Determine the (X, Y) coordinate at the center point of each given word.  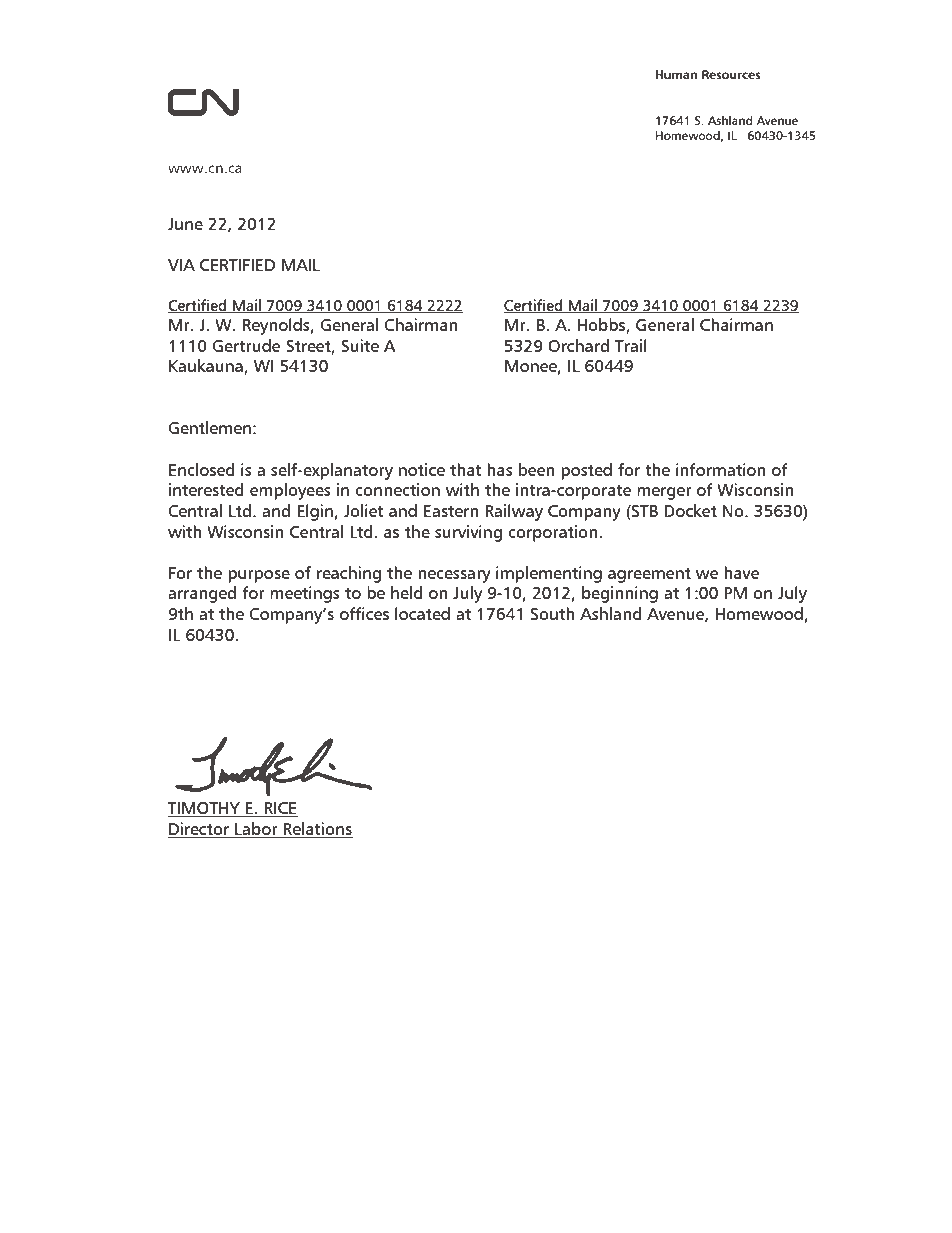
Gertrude (246, 345)
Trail (631, 345)
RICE (280, 809)
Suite (360, 345)
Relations (317, 828)
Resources (731, 74)
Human (676, 74)
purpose (259, 576)
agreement (649, 575)
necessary (454, 576)
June (185, 224)
